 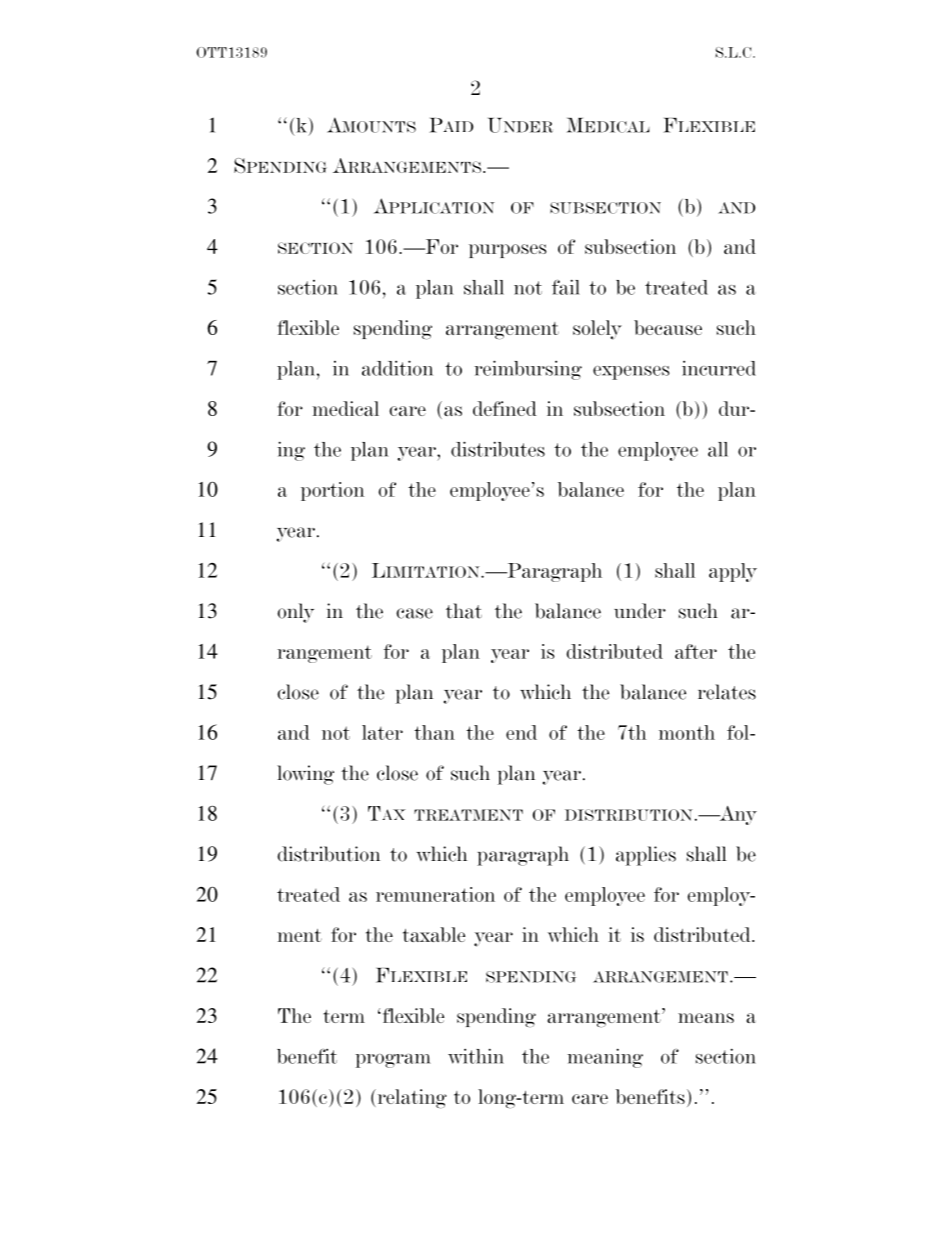 What do you see at coordinates (706, 1018) in the image?
I see `means` at bounding box center [706, 1018].
